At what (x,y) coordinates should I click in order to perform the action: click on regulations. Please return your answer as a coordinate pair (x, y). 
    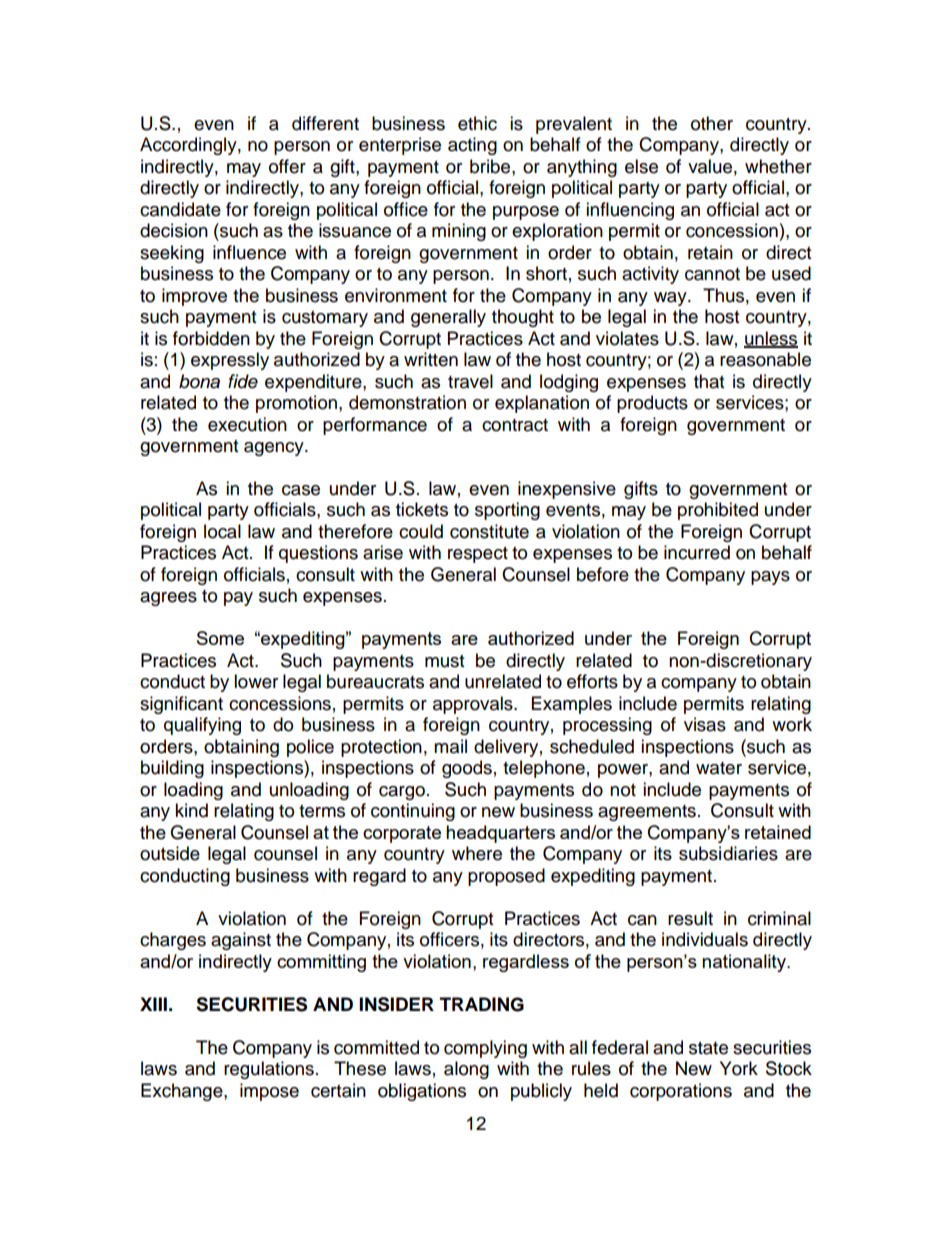
    Looking at the image, I should click on (269, 1070).
